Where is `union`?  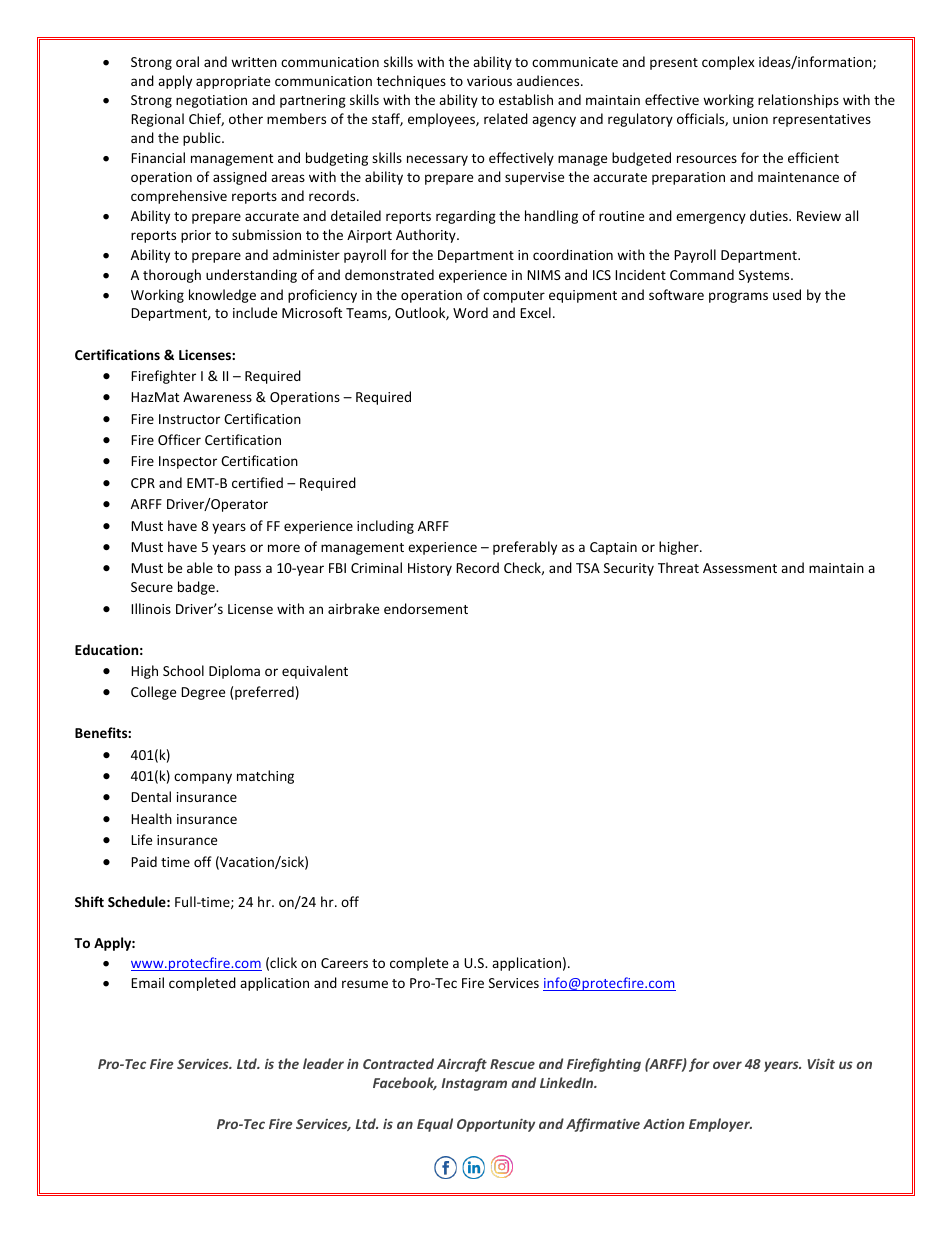 union is located at coordinates (750, 119).
